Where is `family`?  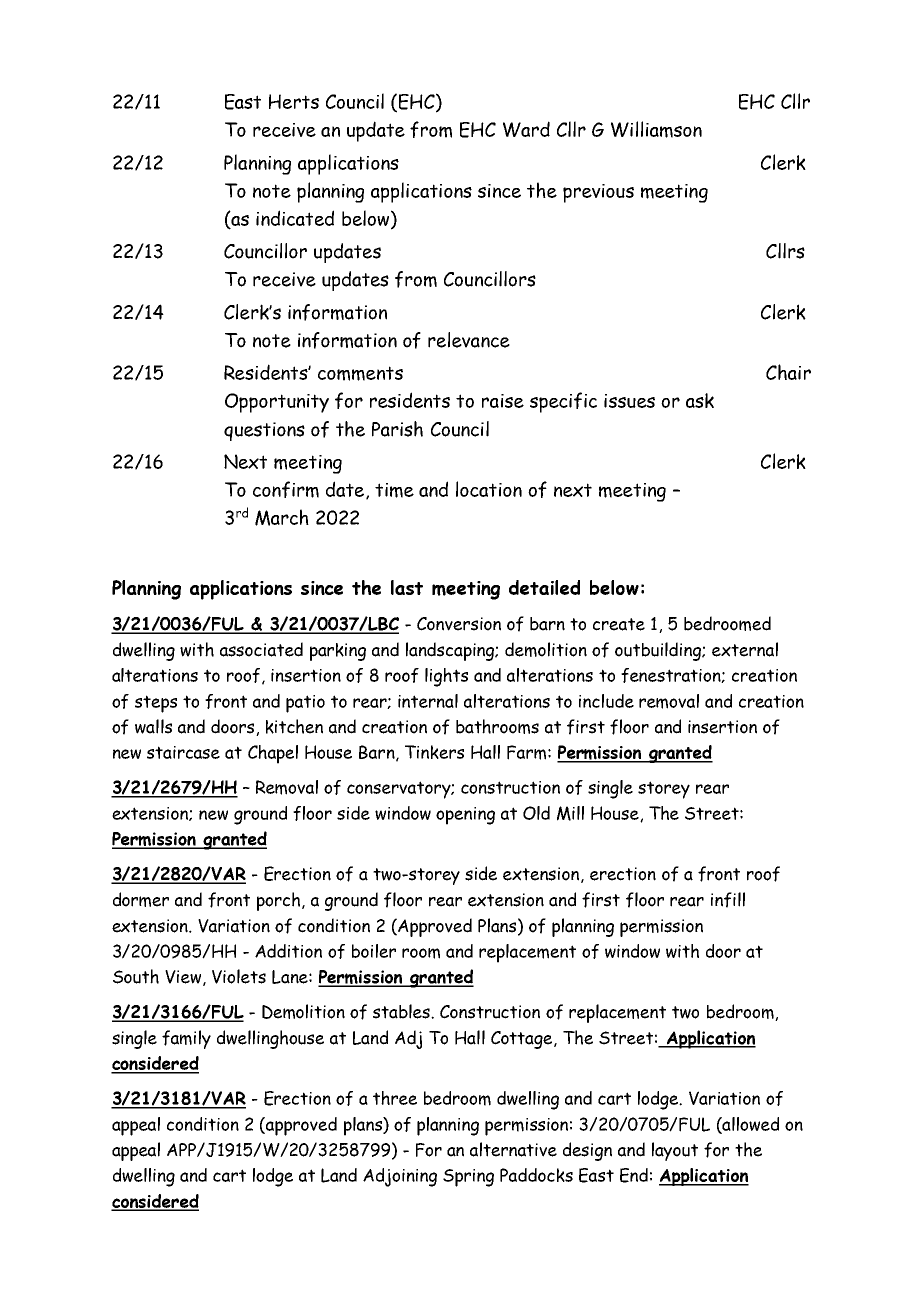 family is located at coordinates (186, 1039).
